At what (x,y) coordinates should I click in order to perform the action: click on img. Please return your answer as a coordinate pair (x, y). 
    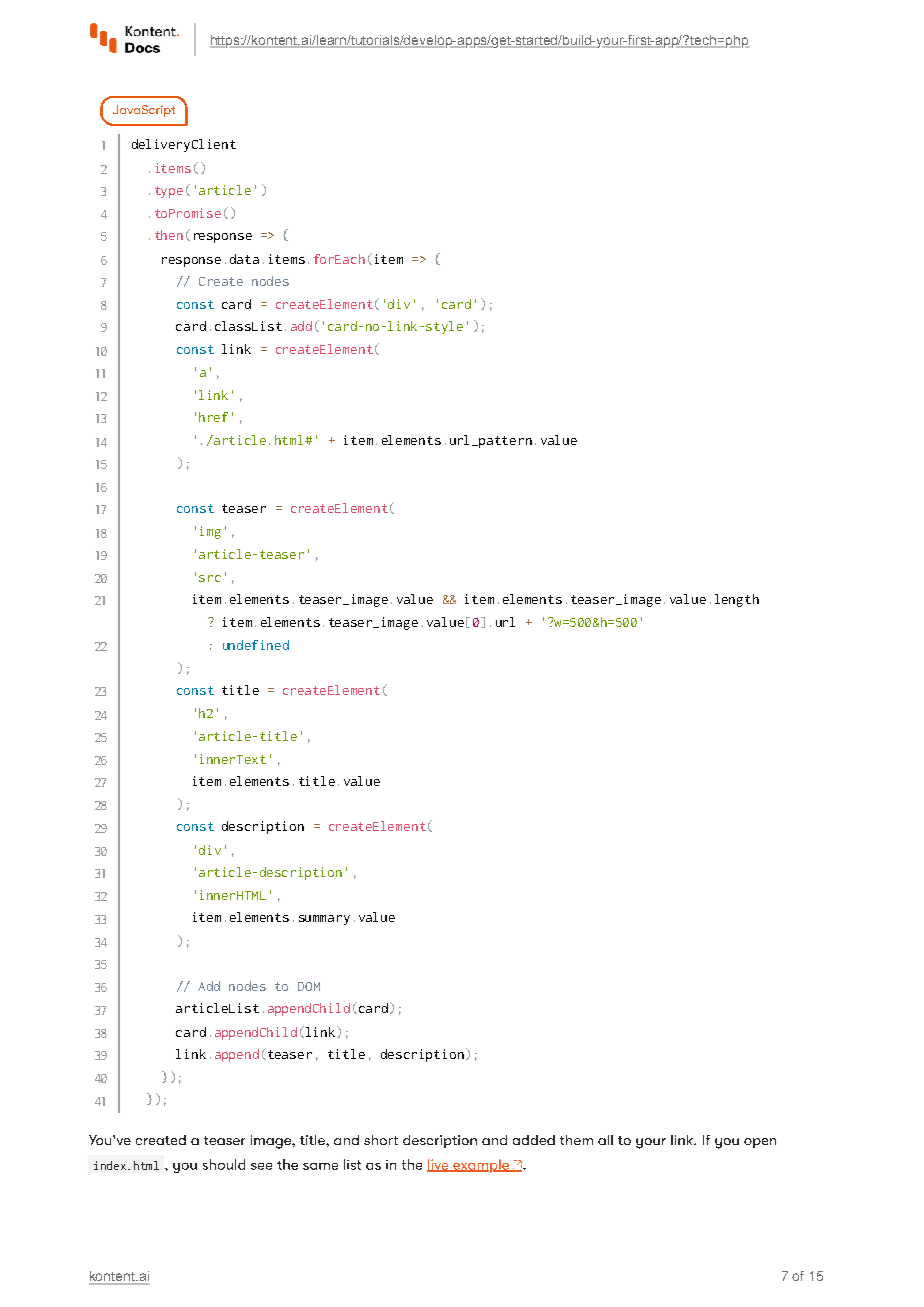
    Looking at the image, I should click on (210, 532).
